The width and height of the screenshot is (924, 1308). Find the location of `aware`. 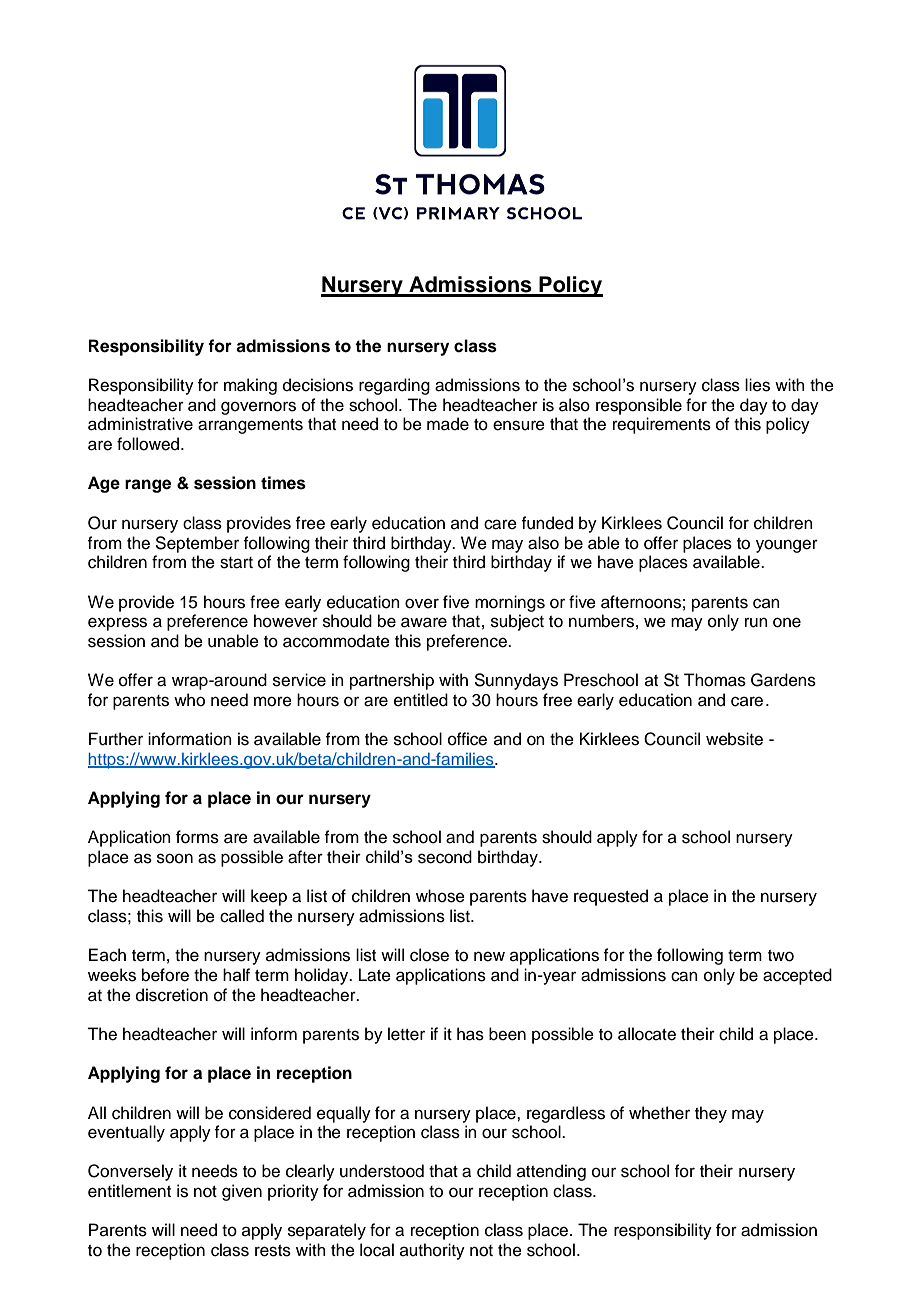

aware is located at coordinates (424, 622).
